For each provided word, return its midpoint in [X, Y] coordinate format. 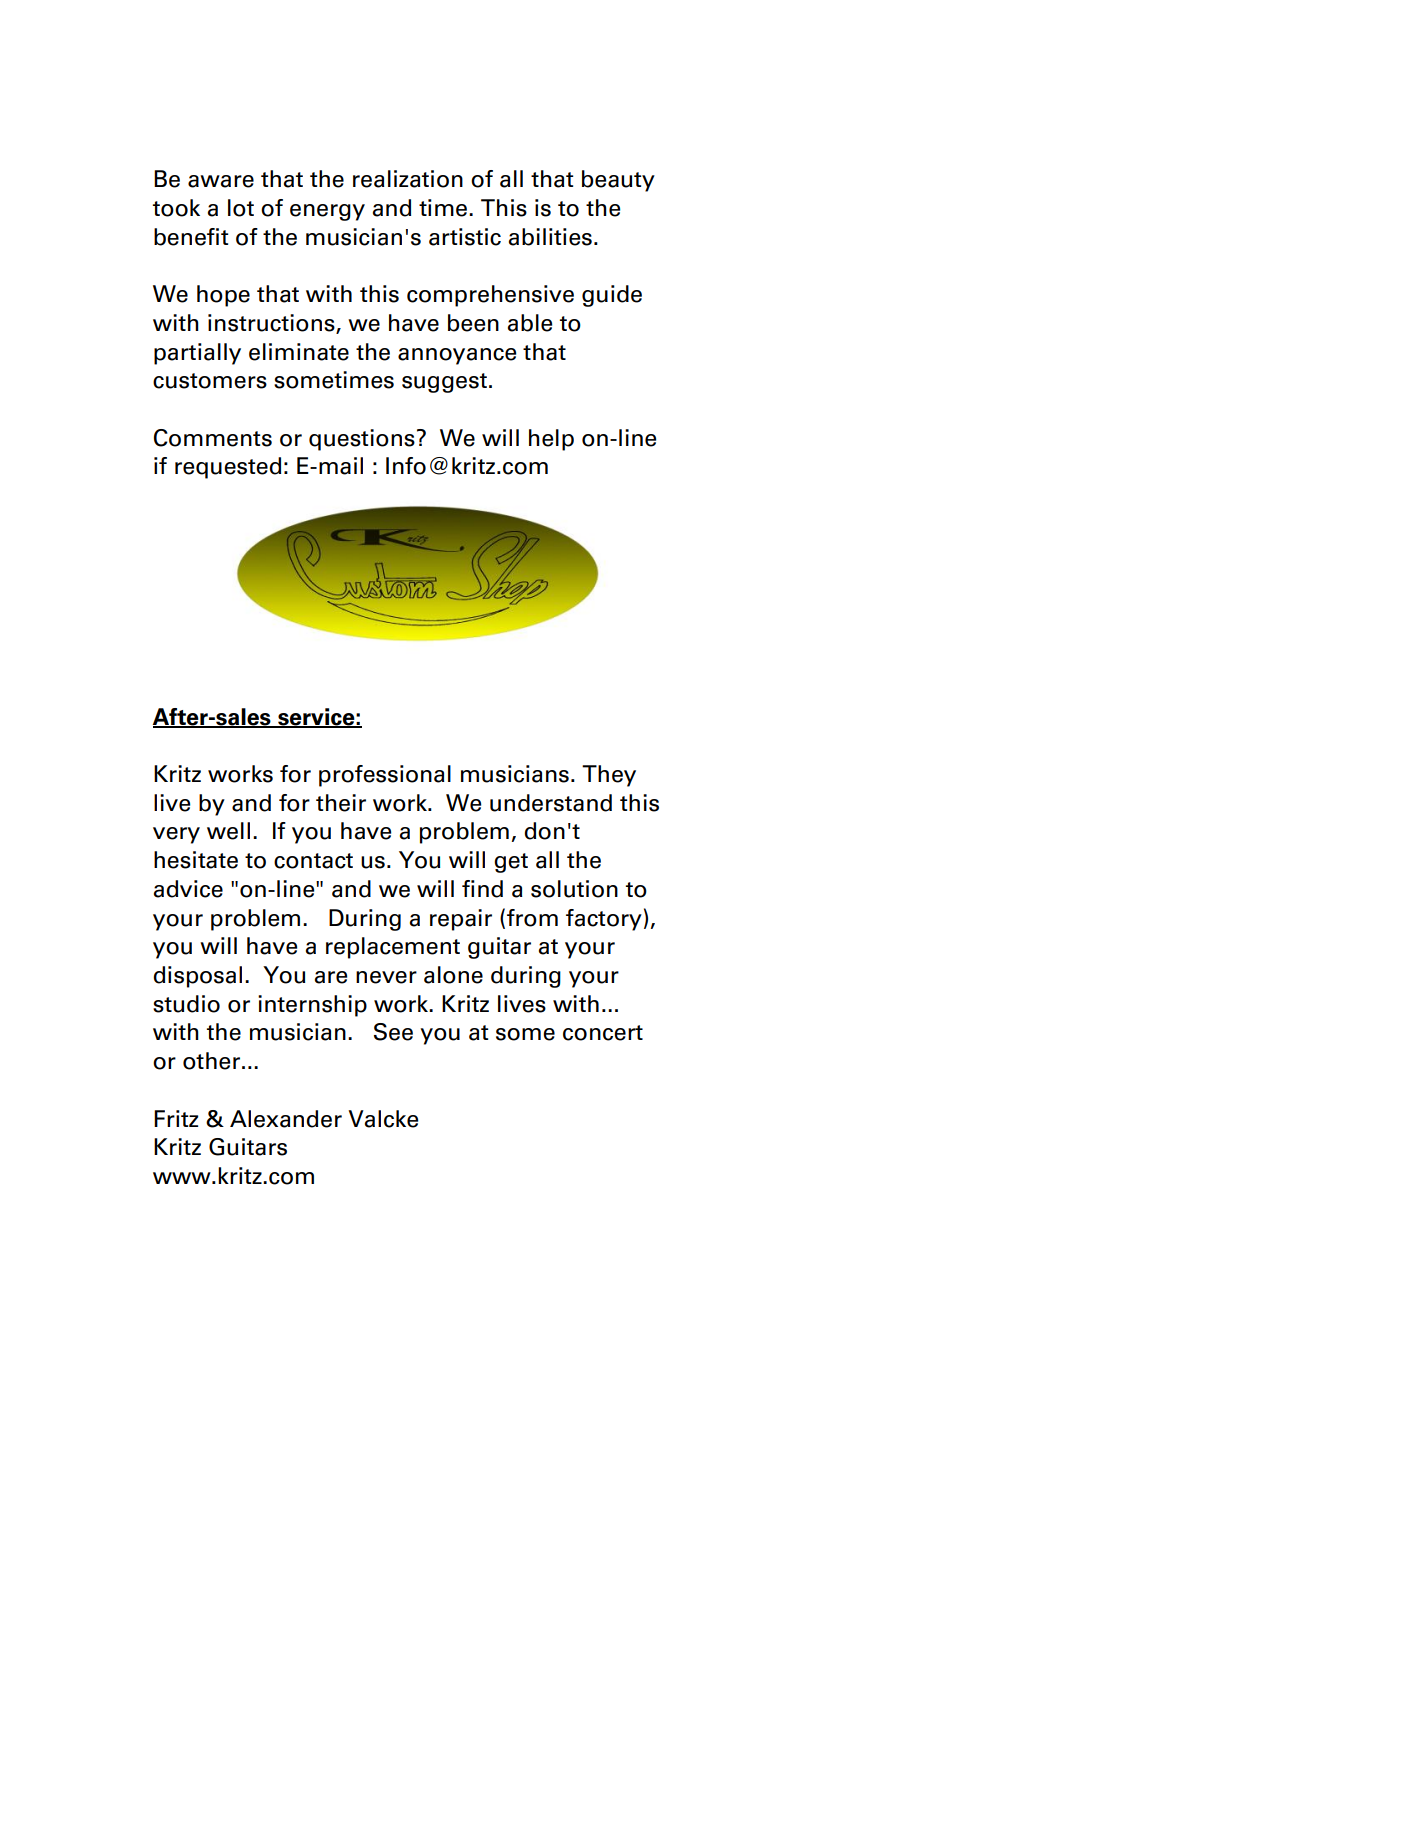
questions [362, 440]
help [551, 440]
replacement [393, 948]
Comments [213, 438]
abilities [550, 237]
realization [408, 179]
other [213, 1061]
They [609, 776]
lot [241, 208]
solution [574, 889]
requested [228, 468]
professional [385, 776]
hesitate [196, 860]
